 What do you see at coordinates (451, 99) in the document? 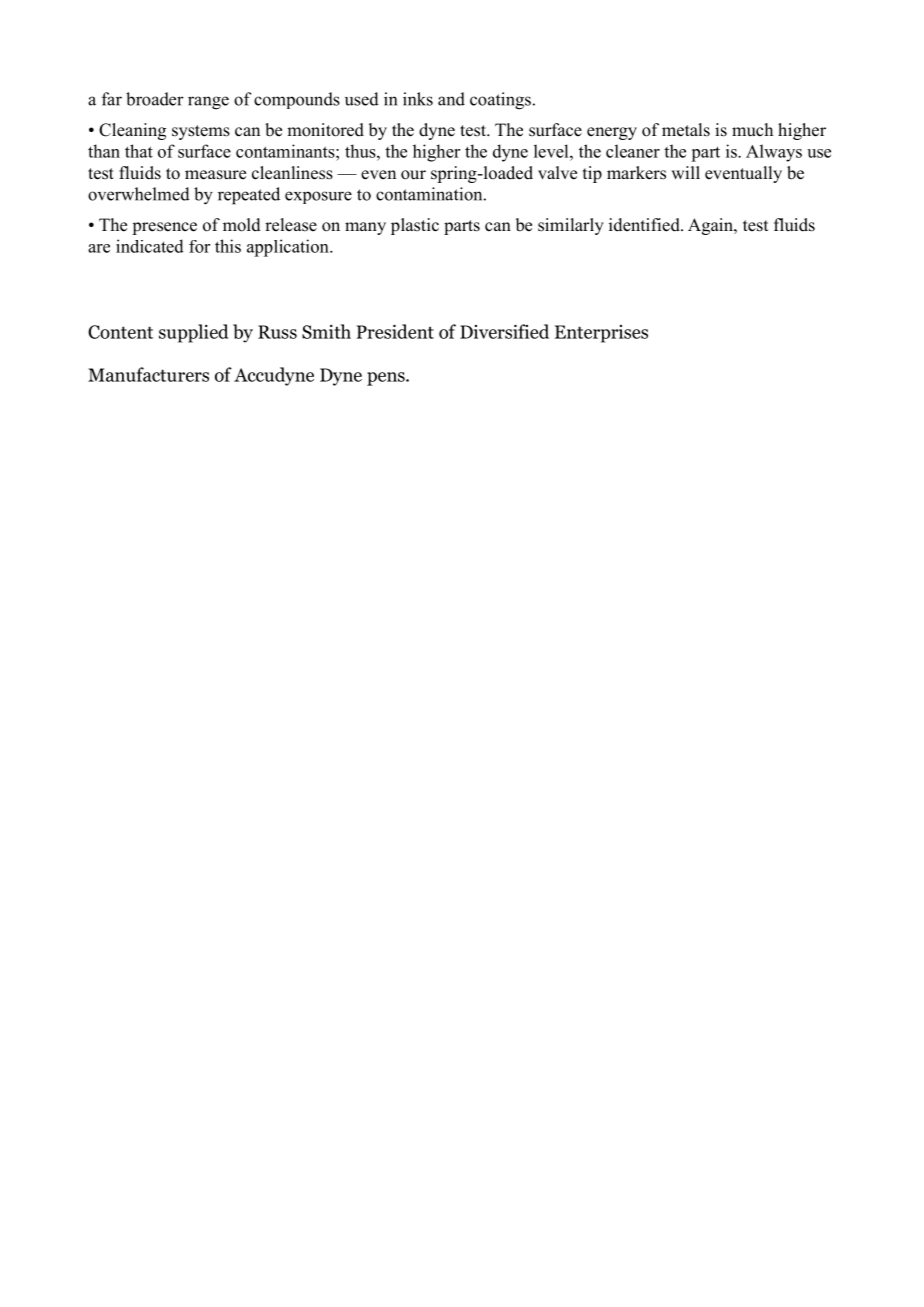
I see `and` at bounding box center [451, 99].
